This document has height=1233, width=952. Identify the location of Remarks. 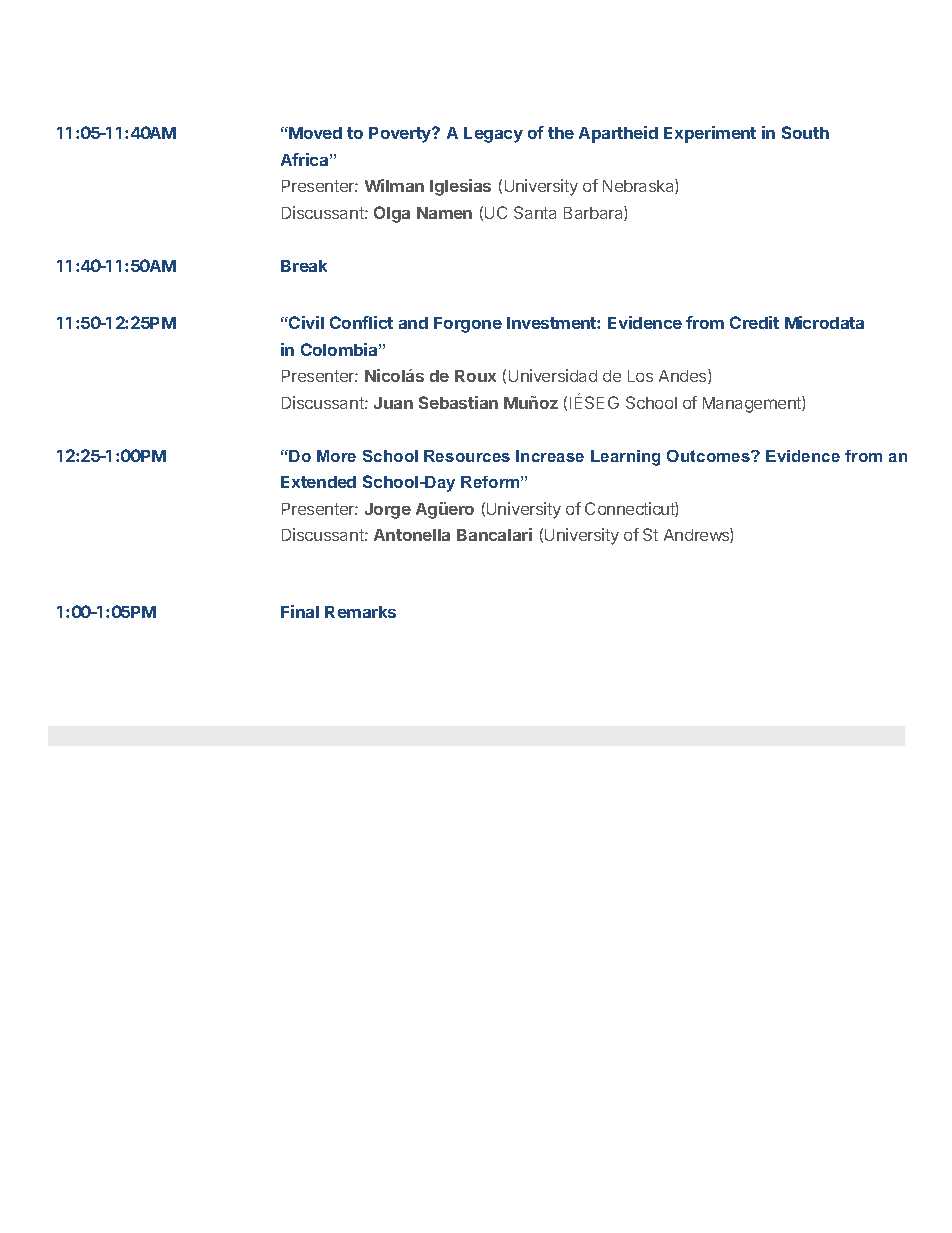
(360, 612).
